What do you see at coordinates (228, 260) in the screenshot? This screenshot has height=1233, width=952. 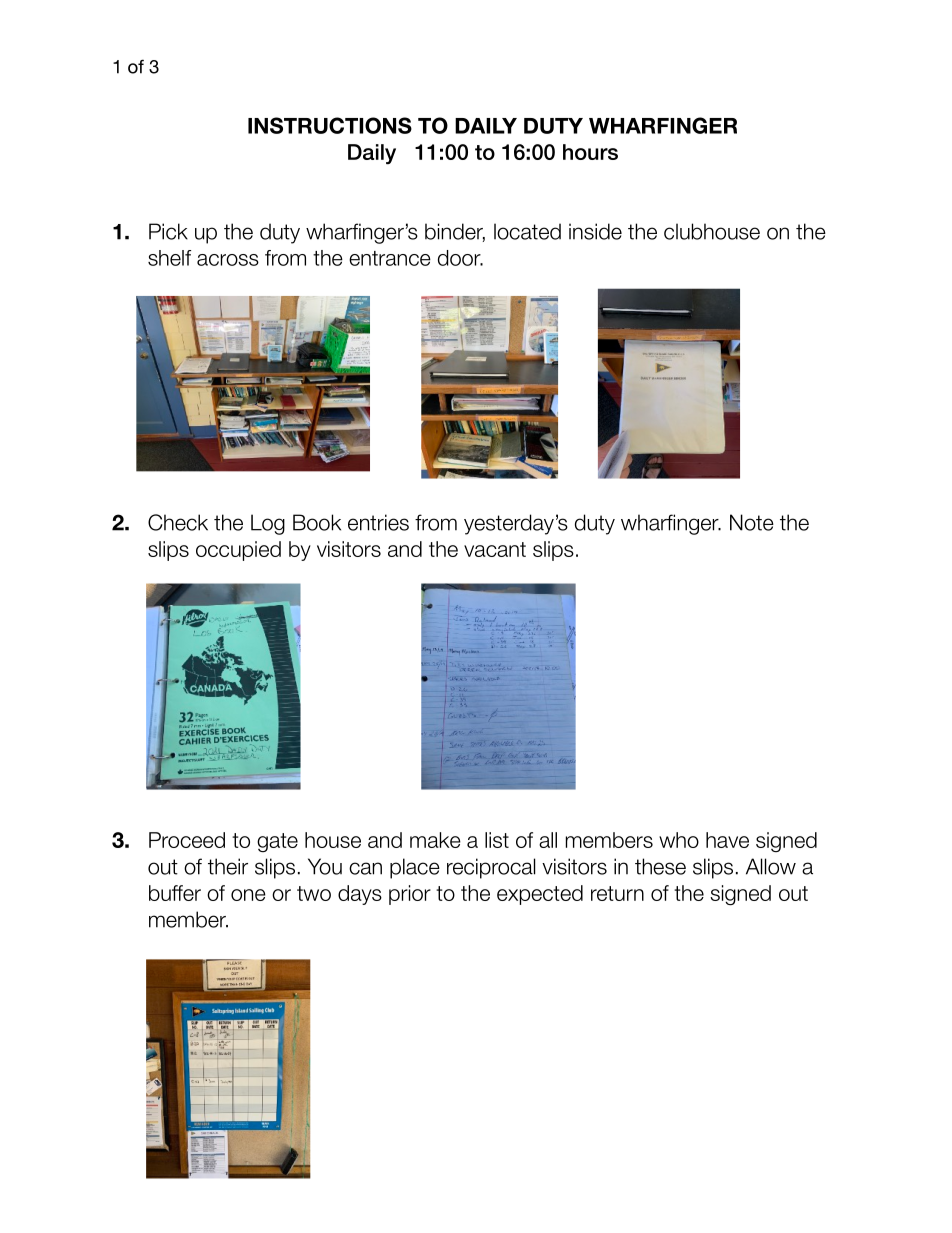 I see `across` at bounding box center [228, 260].
